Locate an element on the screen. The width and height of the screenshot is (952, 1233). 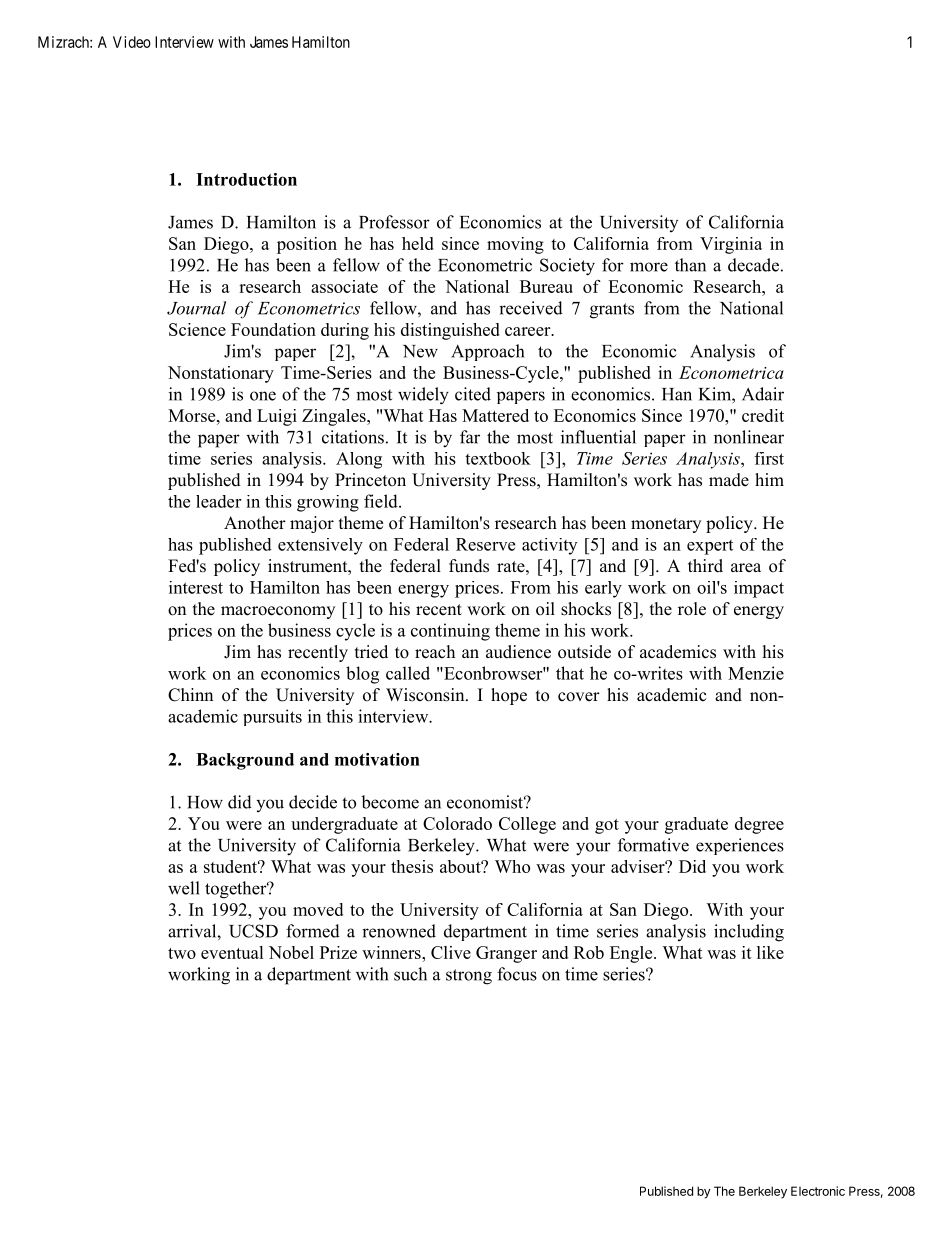
hope is located at coordinates (509, 696).
